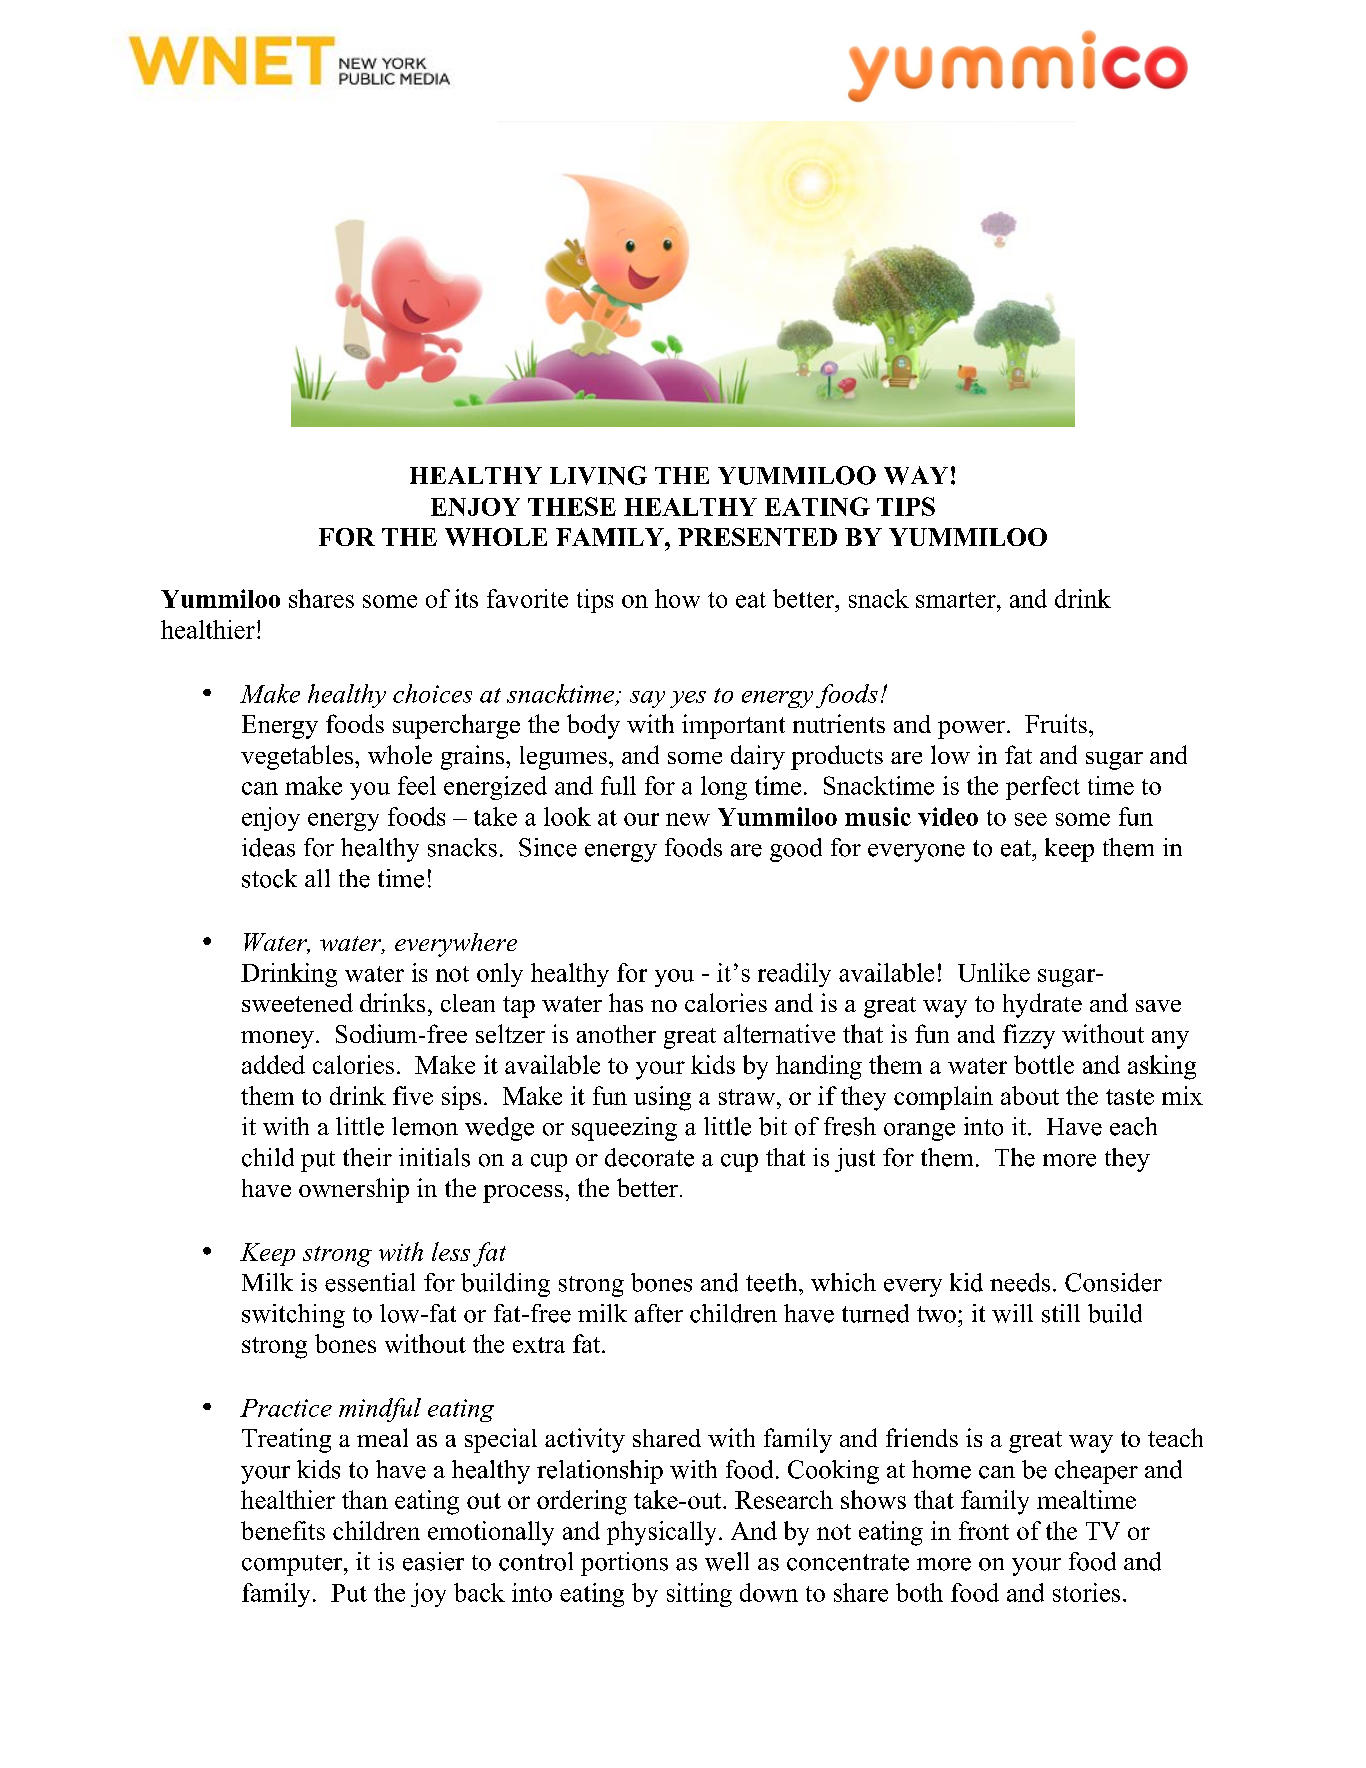 Image resolution: width=1366 pixels, height=1768 pixels. What do you see at coordinates (1029, 1036) in the page?
I see `fizzy` at bounding box center [1029, 1036].
